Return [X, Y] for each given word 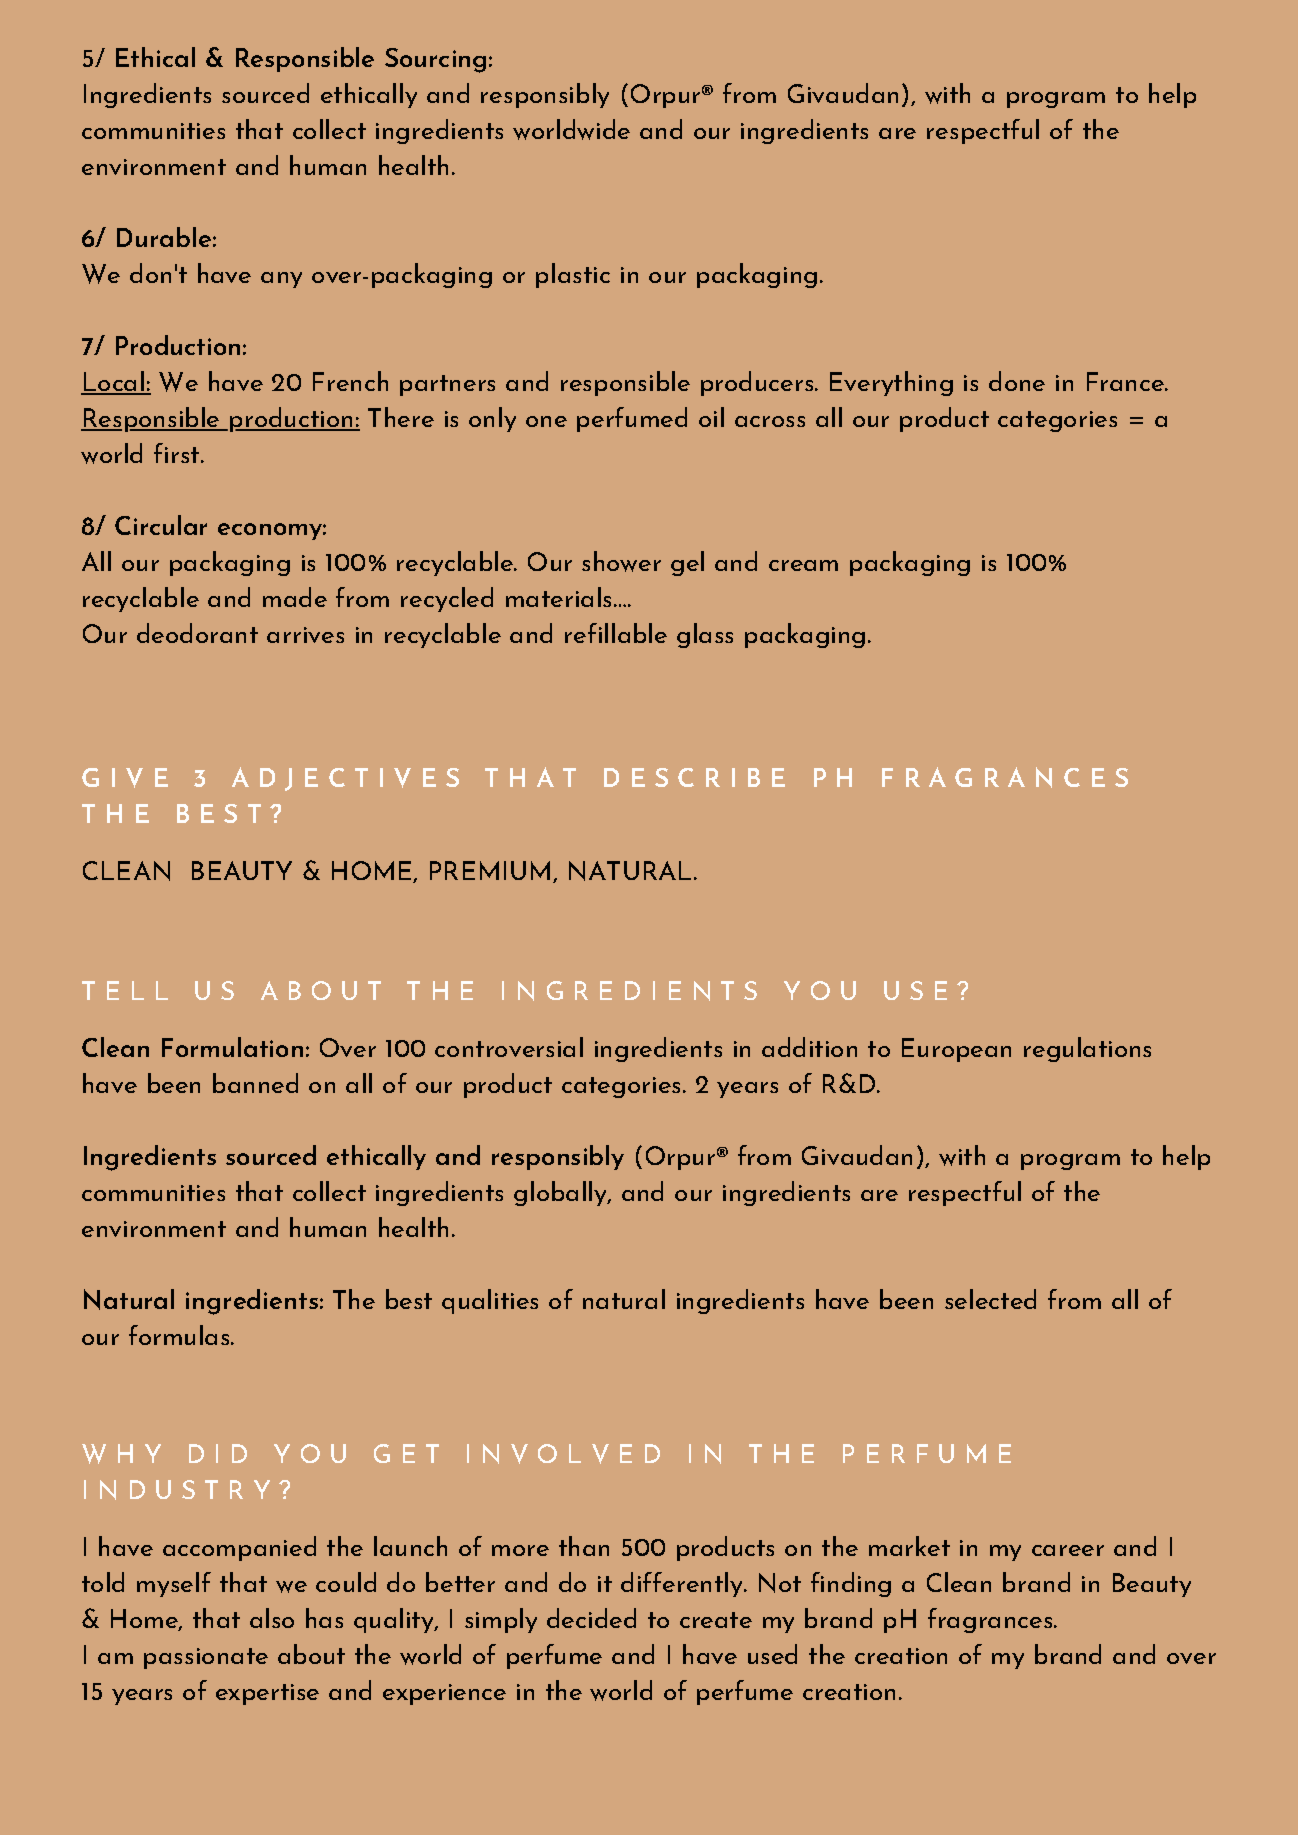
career [1068, 1550]
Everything [891, 383]
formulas [180, 1335]
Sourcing [435, 60]
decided [591, 1618]
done [1017, 381]
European [956, 1050]
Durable [164, 237]
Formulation [232, 1047]
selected [990, 1299]
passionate [206, 1658]
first [176, 453]
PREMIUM [490, 870]
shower [621, 561]
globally [561, 1193]
